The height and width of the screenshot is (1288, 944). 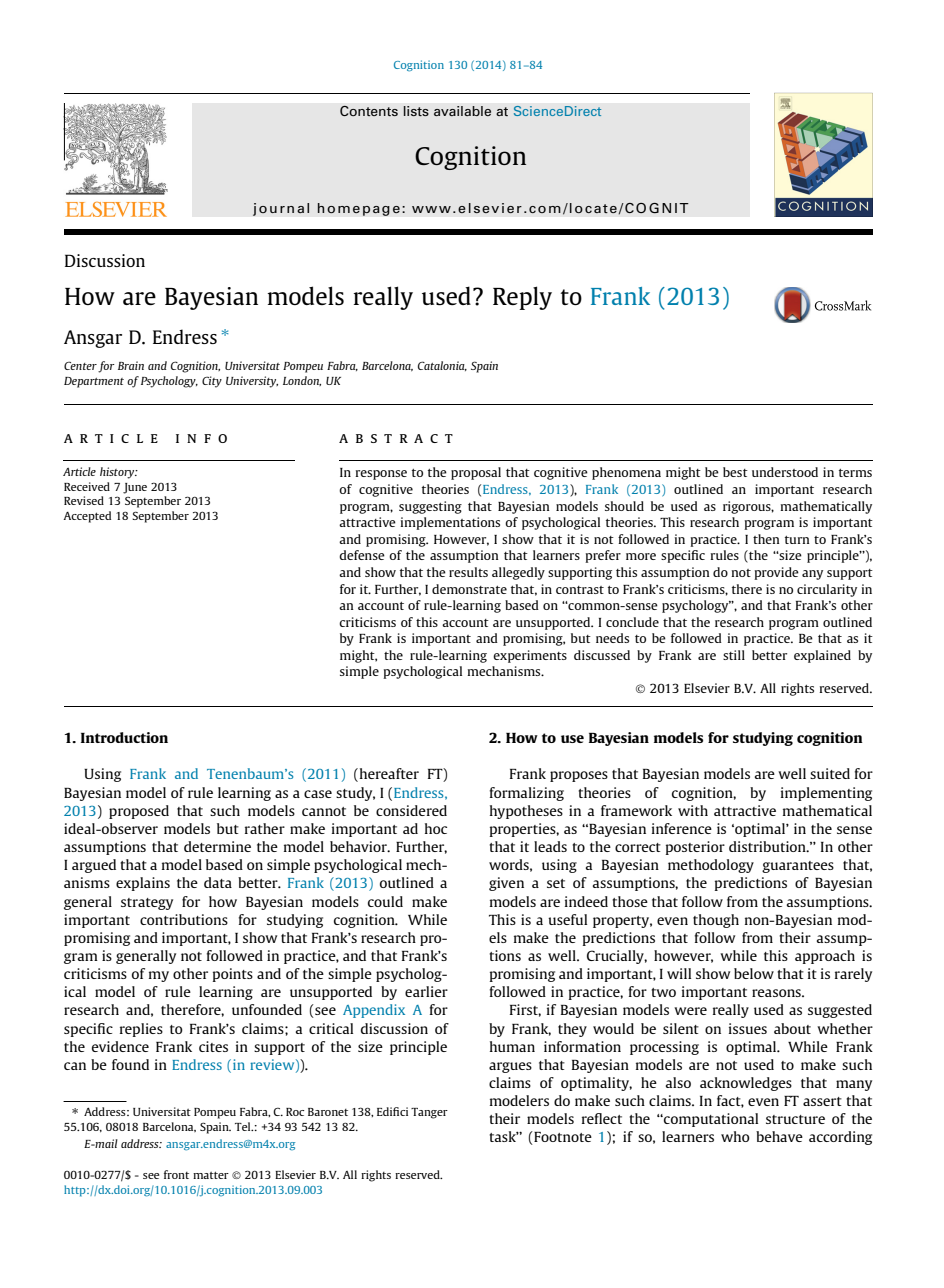 I want to click on understood, so click(x=785, y=472).
